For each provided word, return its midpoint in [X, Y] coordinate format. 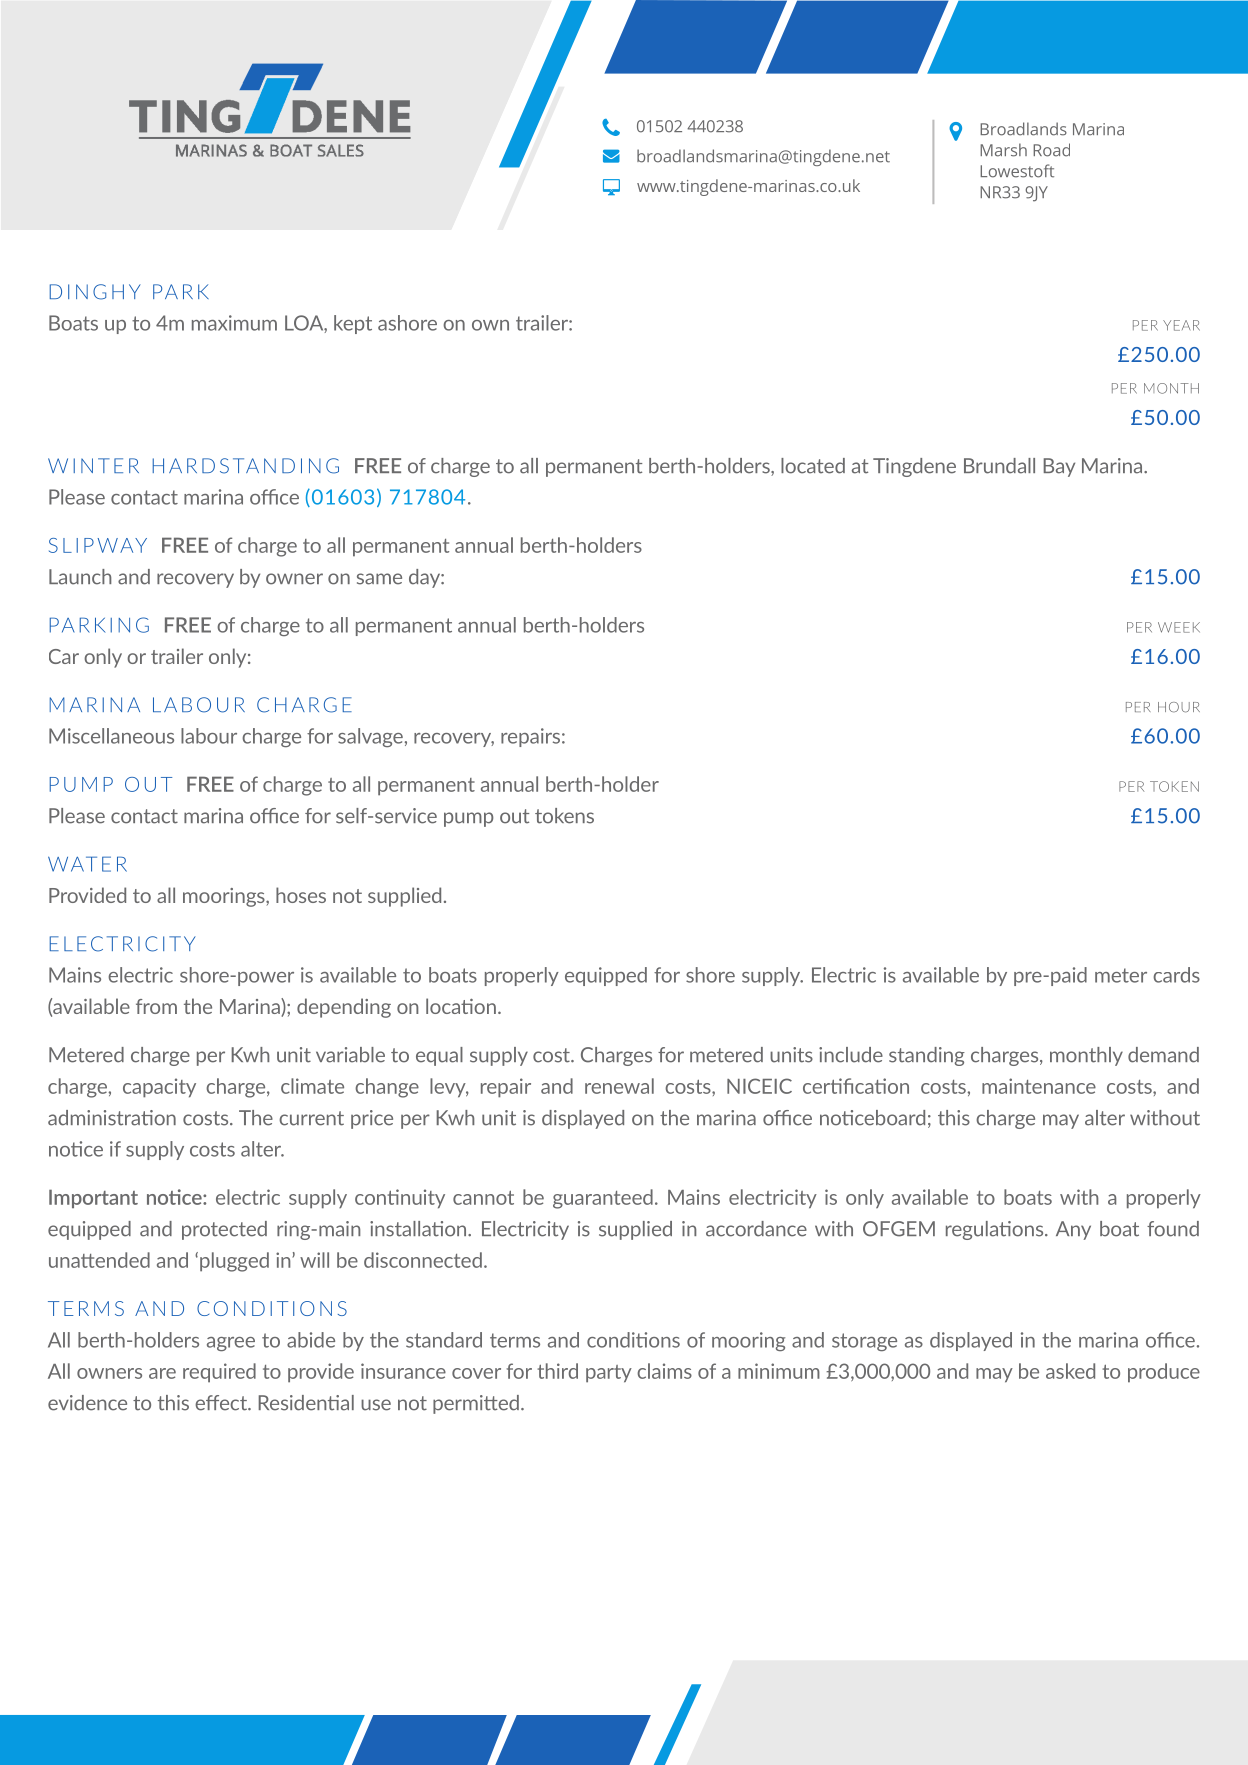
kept [353, 324]
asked [1070, 1371]
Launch [80, 577]
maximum [234, 323]
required [219, 1373]
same [379, 579]
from [156, 1006]
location [461, 1006]
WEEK [1179, 627]
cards [1176, 975]
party [609, 1374]
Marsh [1003, 150]
